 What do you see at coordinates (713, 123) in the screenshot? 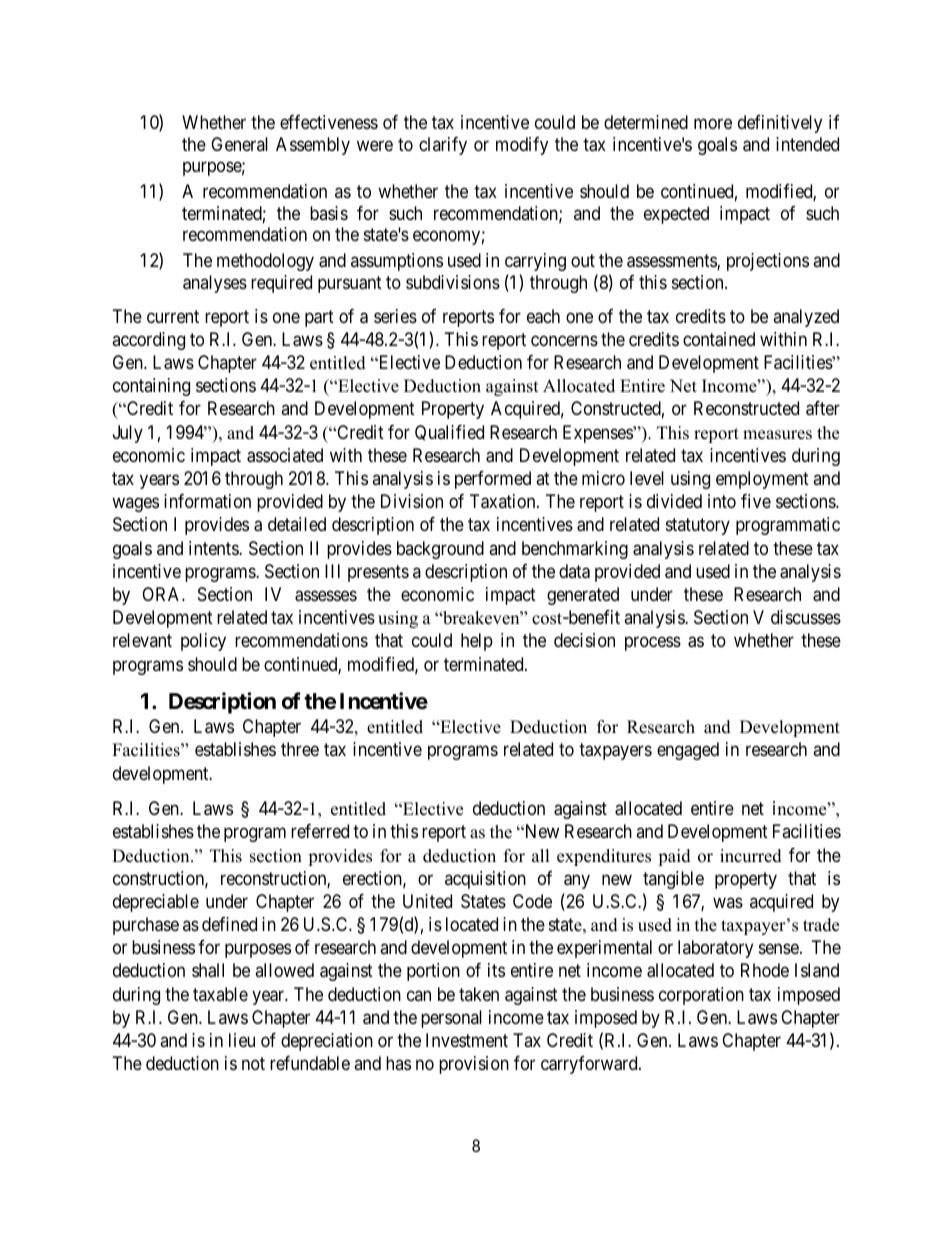
I see `more` at bounding box center [713, 123].
